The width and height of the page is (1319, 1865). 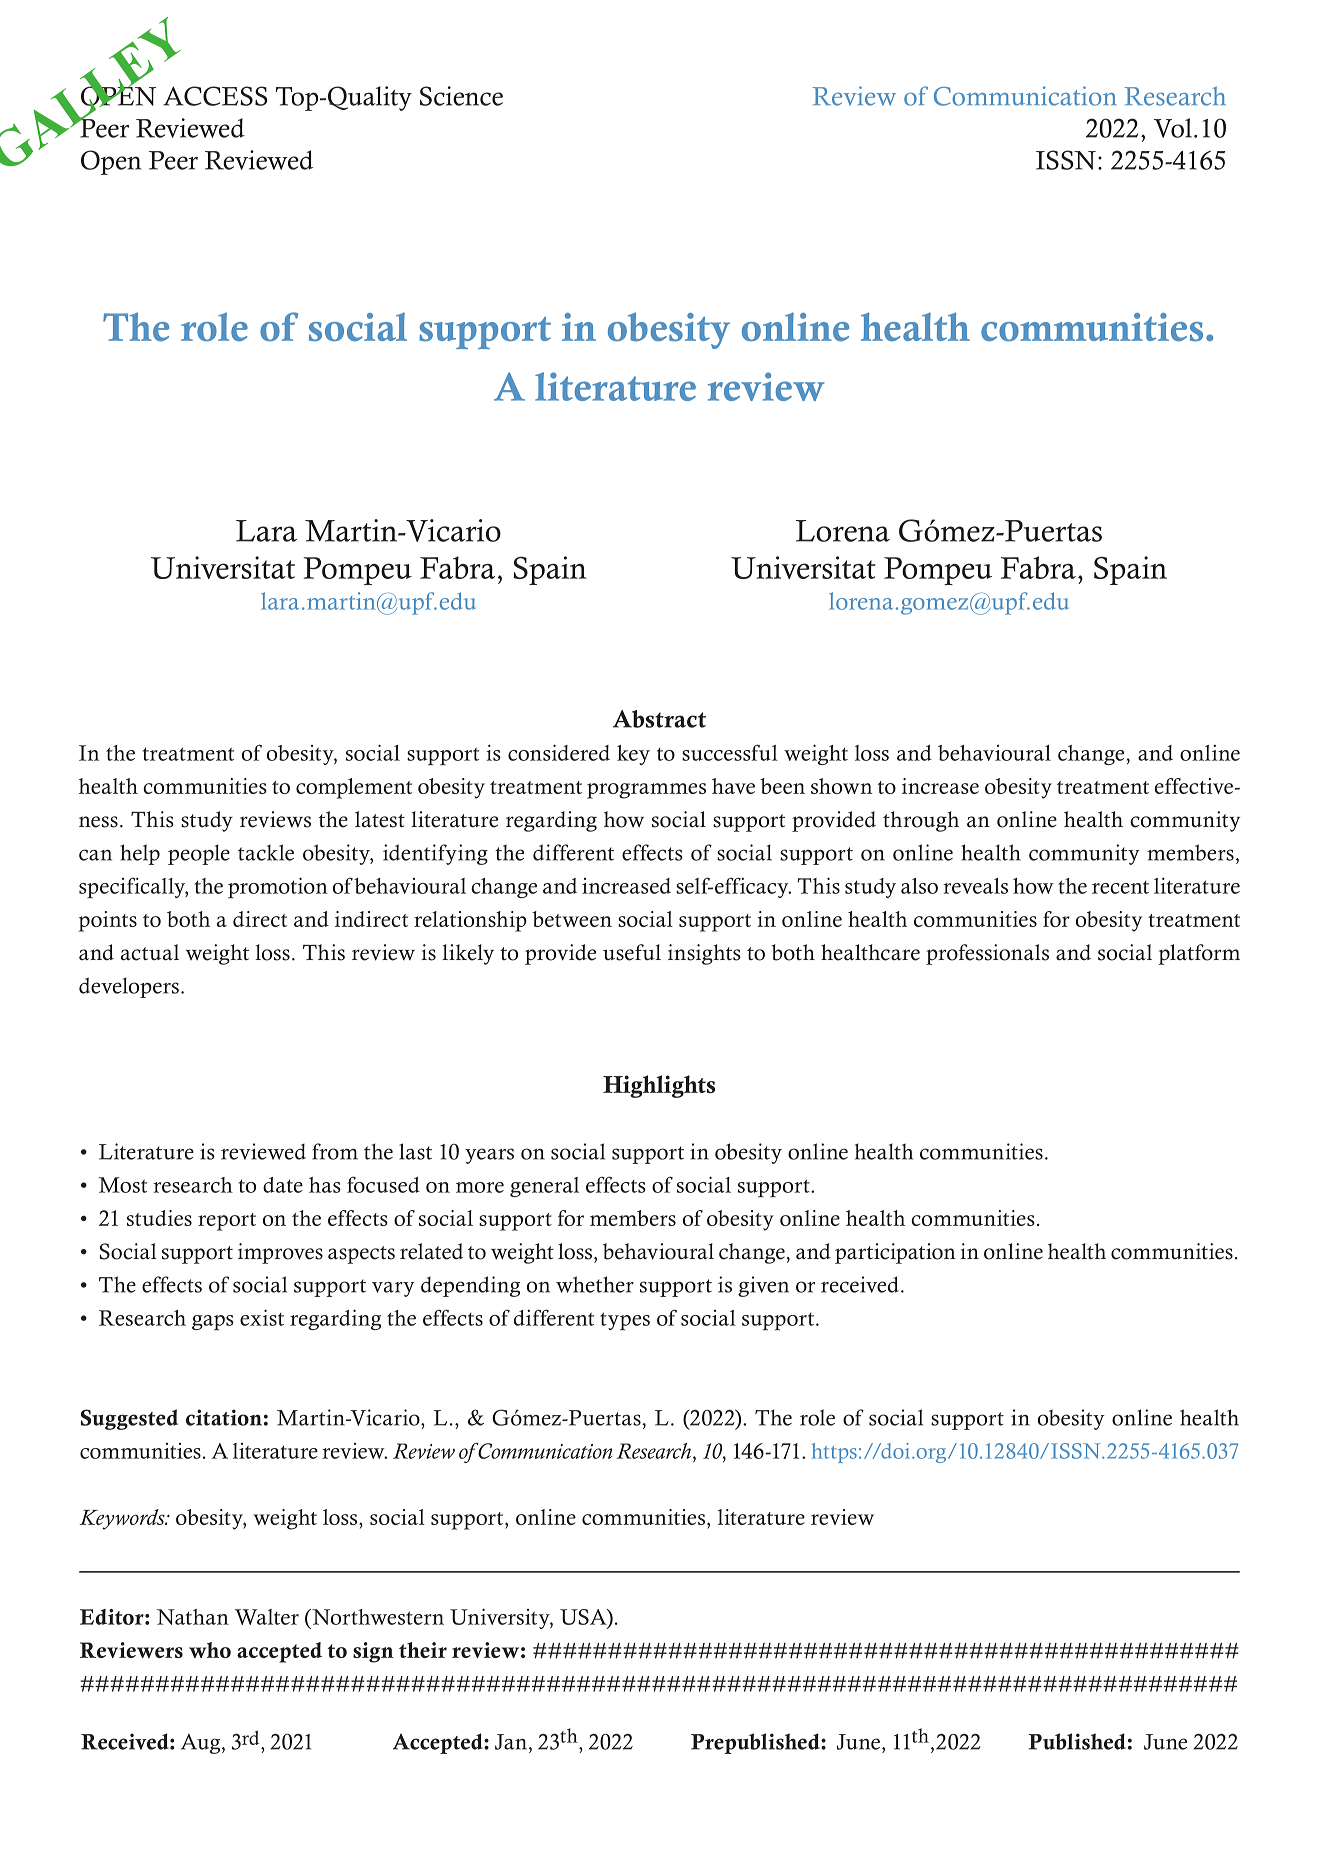 What do you see at coordinates (625, 1321) in the page?
I see `types` at bounding box center [625, 1321].
